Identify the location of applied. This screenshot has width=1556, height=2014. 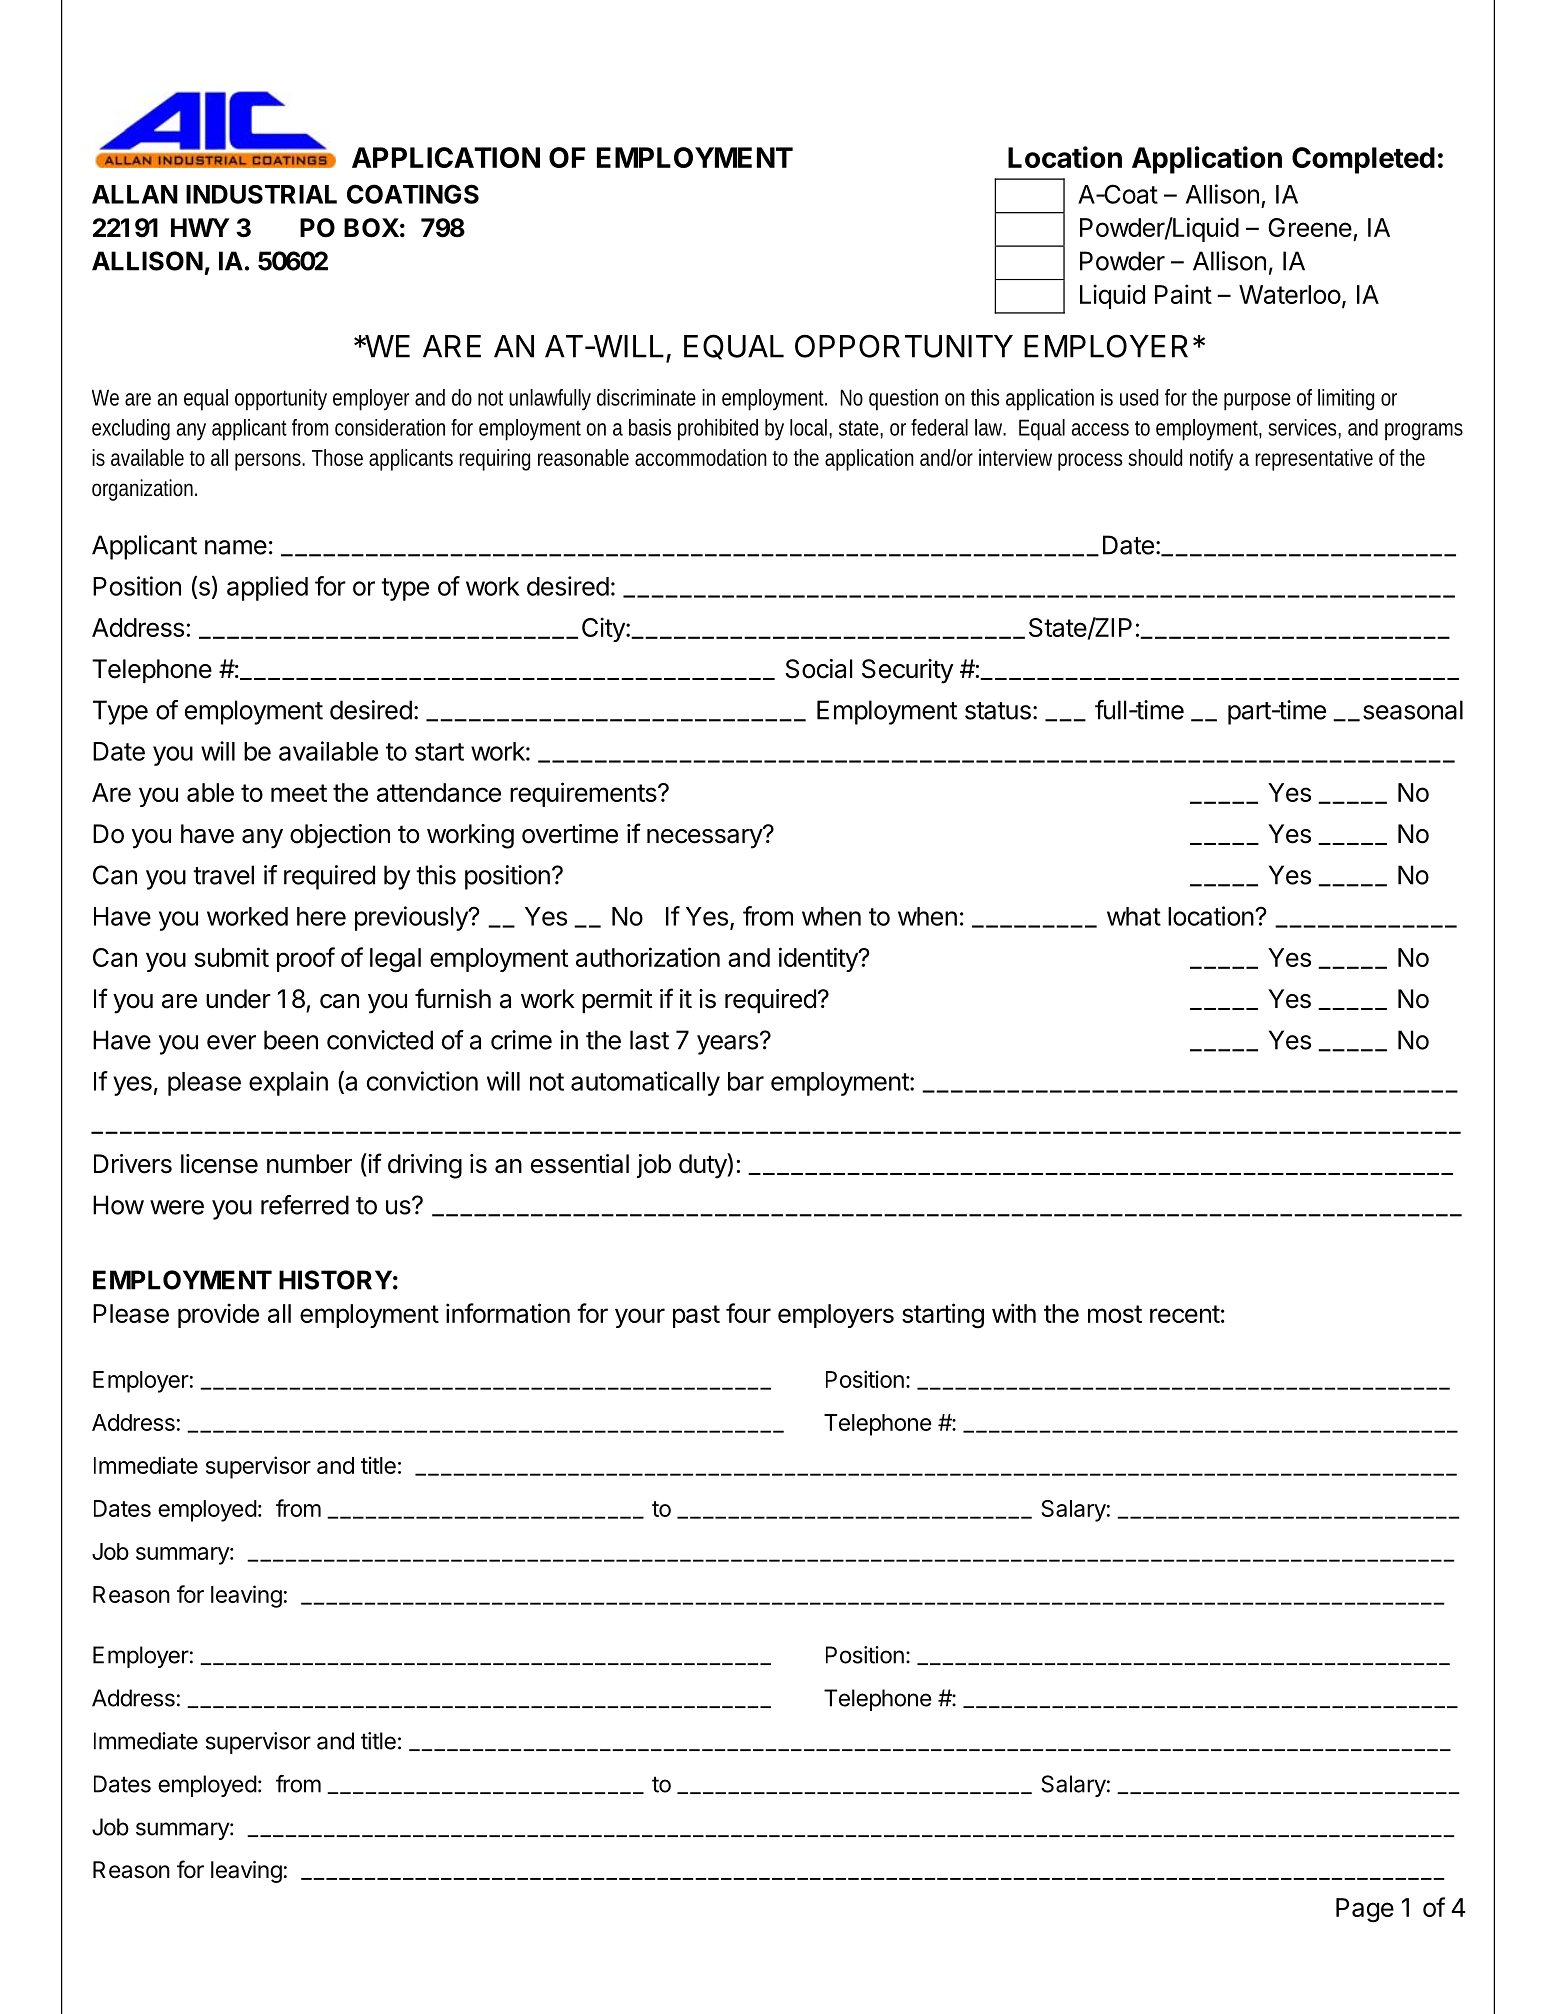
(267, 588).
